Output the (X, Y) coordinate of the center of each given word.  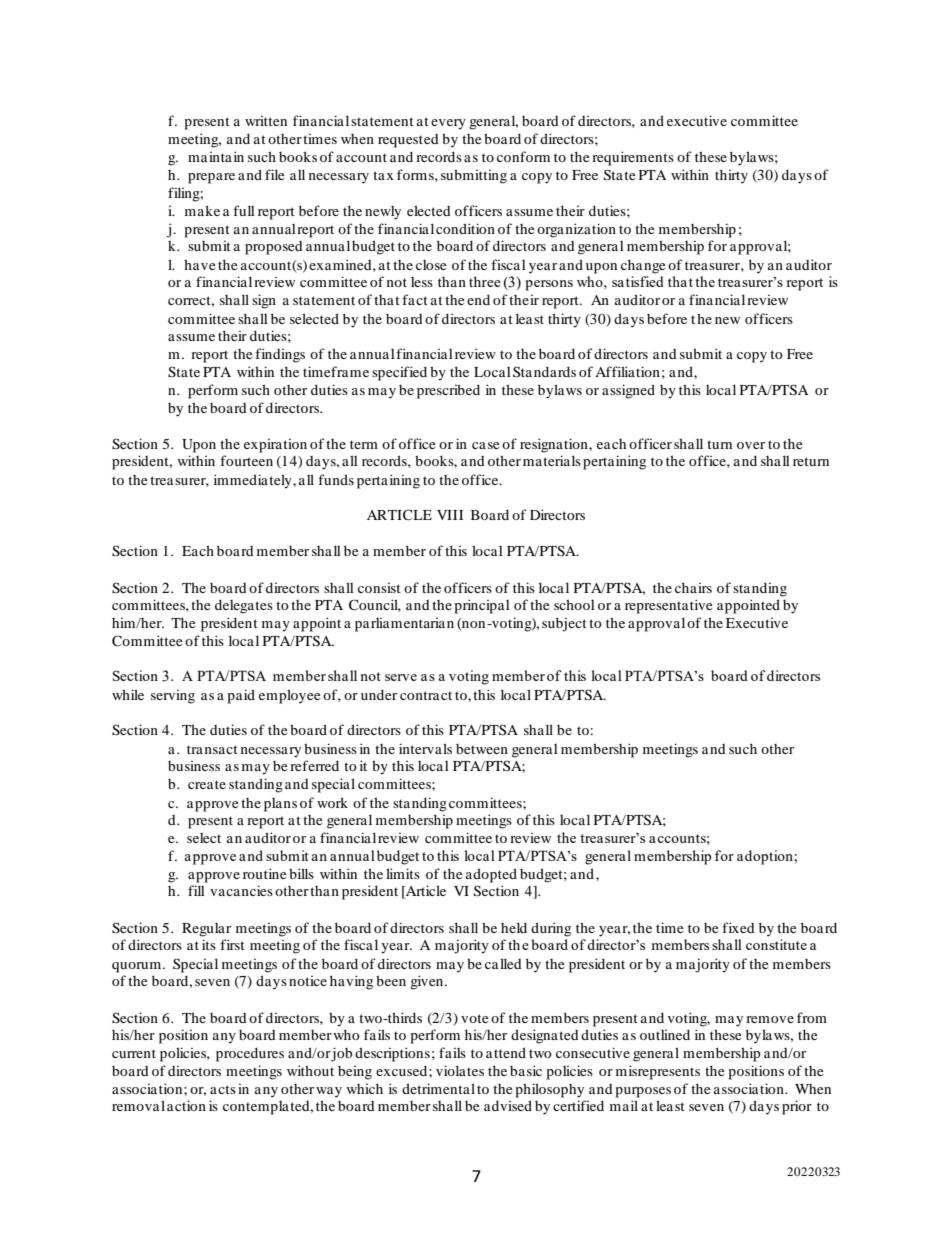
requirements (633, 158)
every (448, 124)
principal (482, 606)
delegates (244, 606)
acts (223, 1089)
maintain (216, 156)
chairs (693, 587)
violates (460, 1070)
